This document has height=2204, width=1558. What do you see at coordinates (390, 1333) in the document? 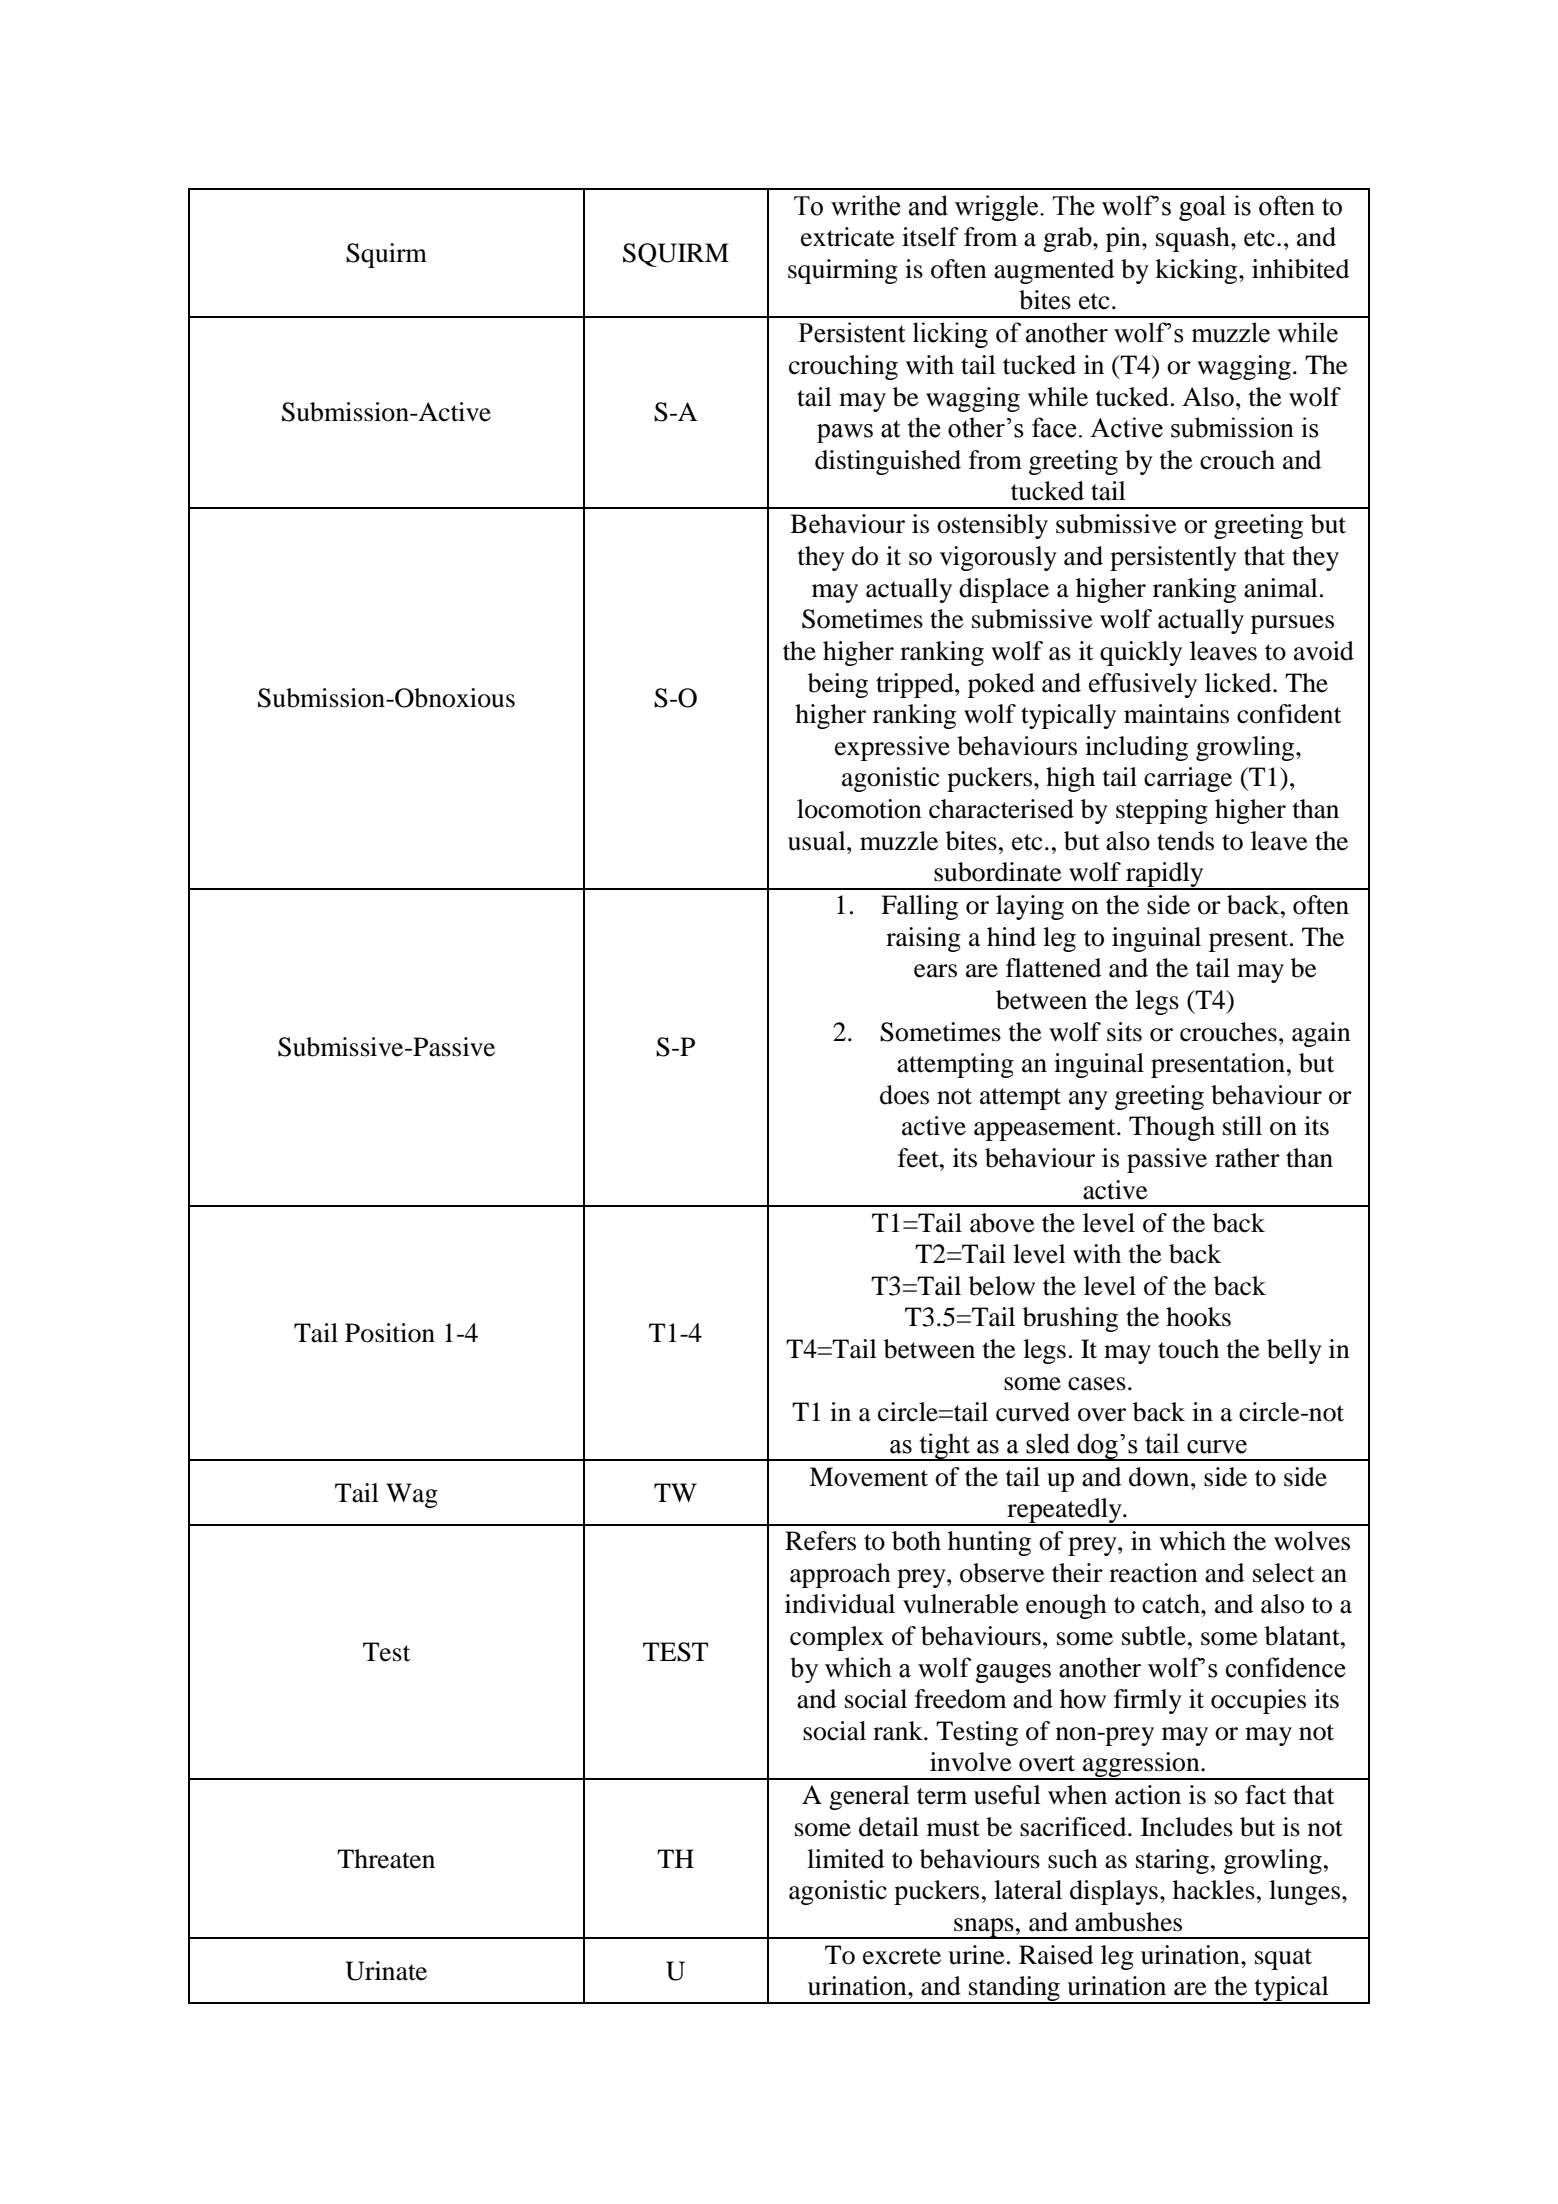
I see `Position` at bounding box center [390, 1333].
